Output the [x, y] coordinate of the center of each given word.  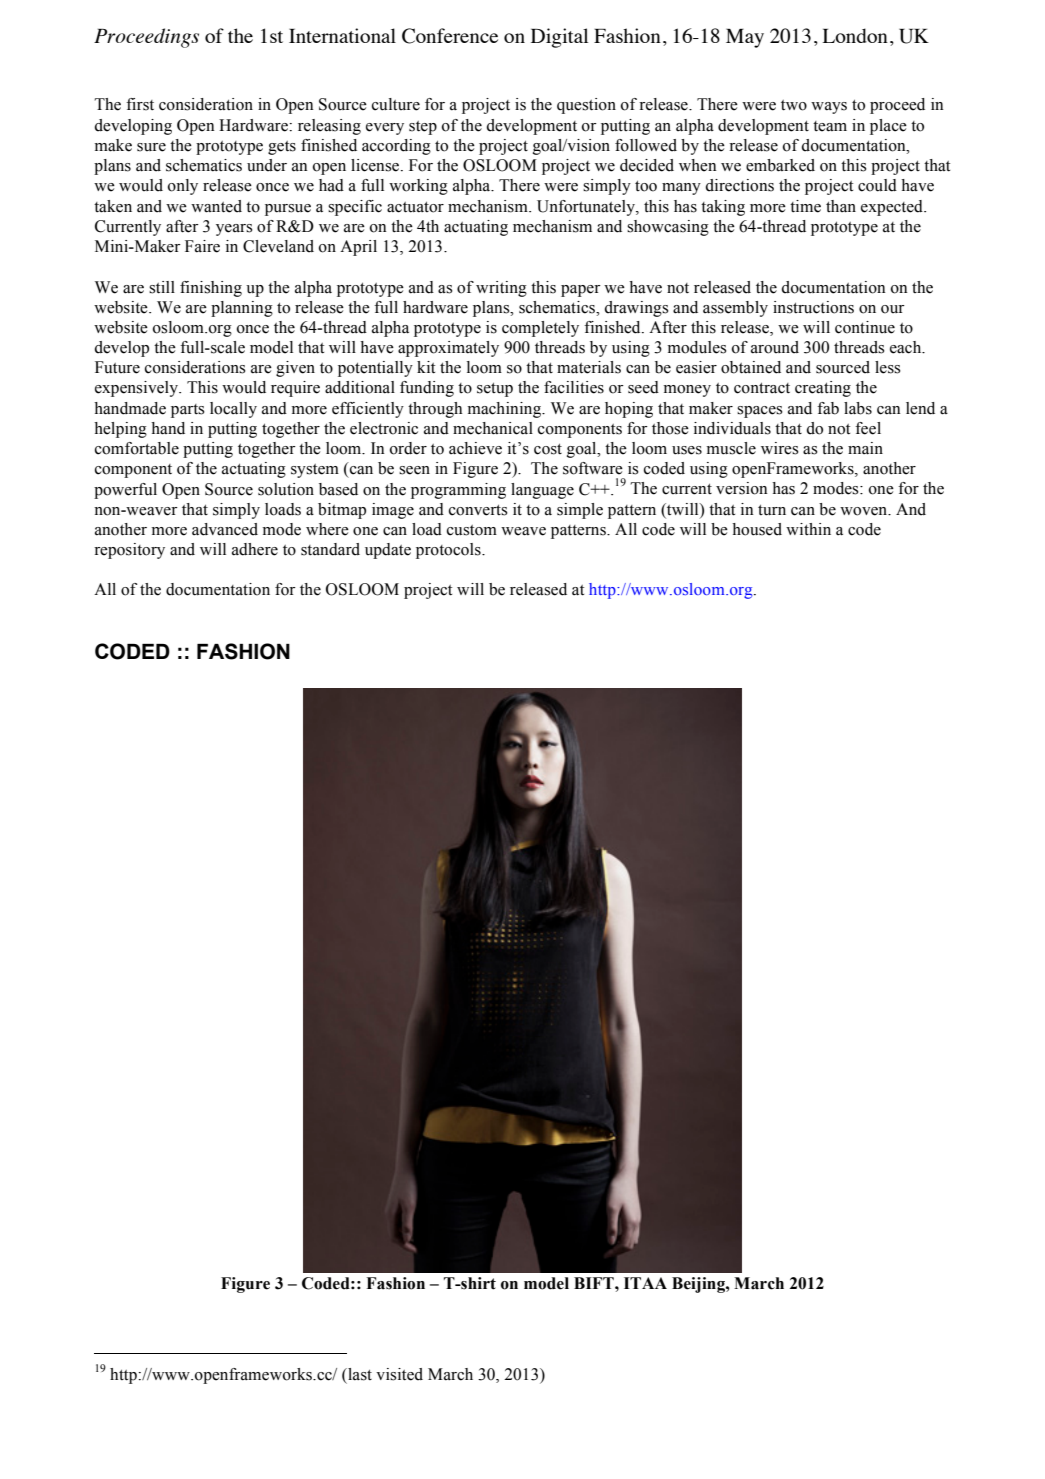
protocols [449, 551]
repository [129, 551]
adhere [255, 549]
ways [829, 108]
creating [823, 389]
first [140, 104]
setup [495, 389]
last [359, 1374]
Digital [559, 38]
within [808, 529]
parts [188, 411]
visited [399, 1374]
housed [757, 529]
